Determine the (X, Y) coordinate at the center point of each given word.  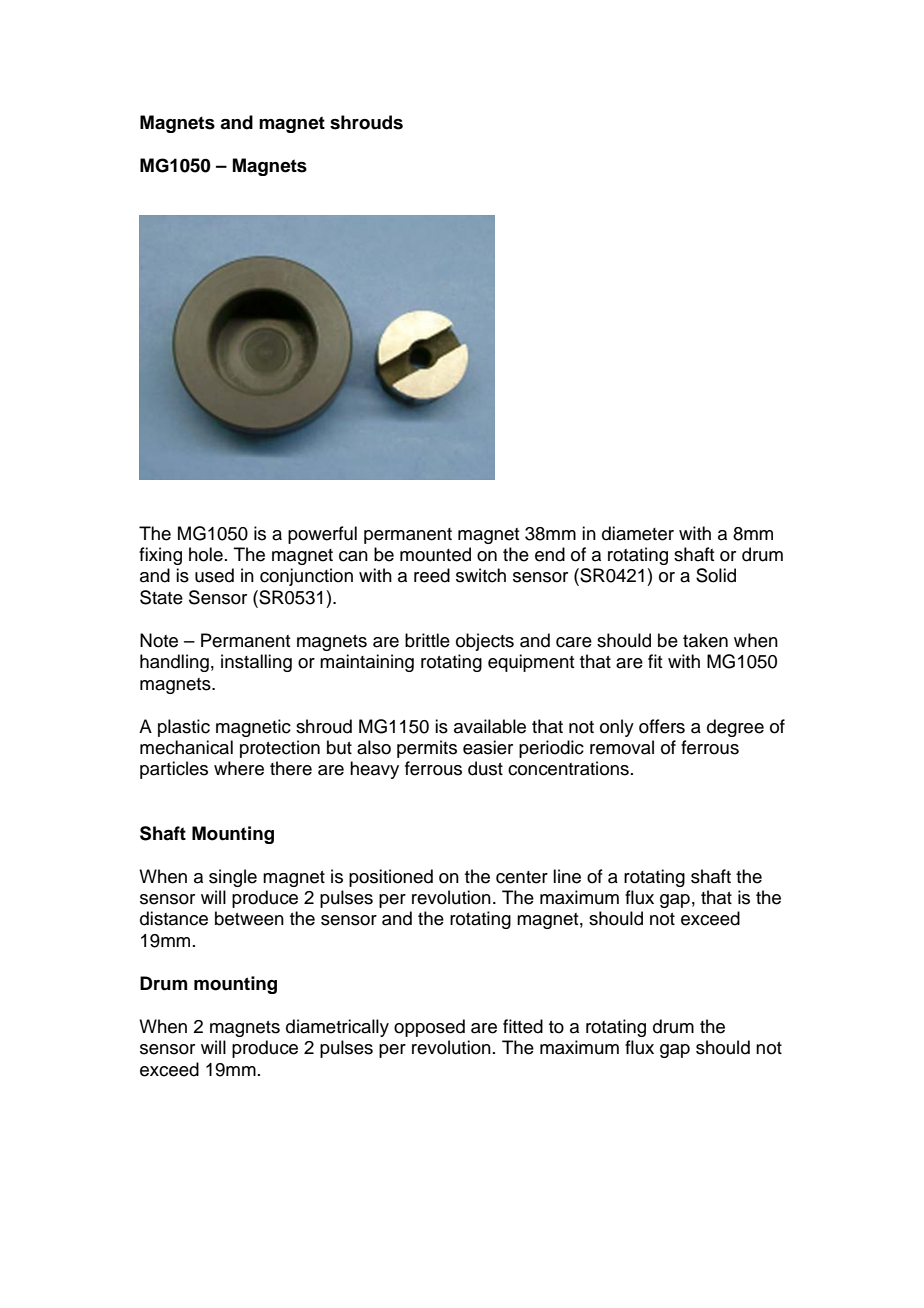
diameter (638, 533)
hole (206, 554)
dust (485, 768)
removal (622, 747)
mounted (435, 554)
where (239, 768)
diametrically (337, 1028)
